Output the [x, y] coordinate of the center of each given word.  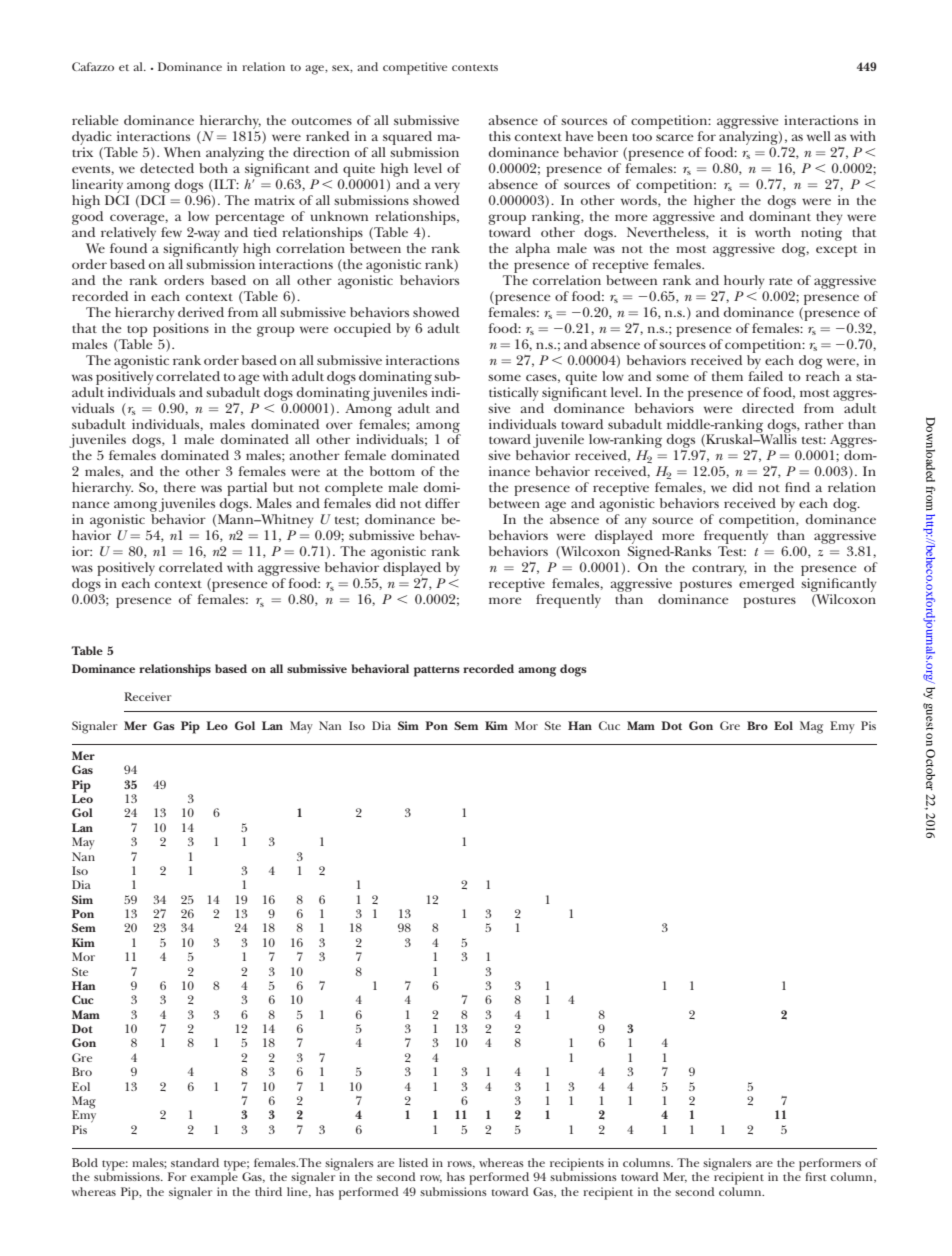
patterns [437, 671]
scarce [675, 137]
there [180, 487]
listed [413, 1162]
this [500, 136]
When [182, 152]
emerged [766, 585]
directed [768, 408]
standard [195, 1162]
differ [442, 503]
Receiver [147, 696]
